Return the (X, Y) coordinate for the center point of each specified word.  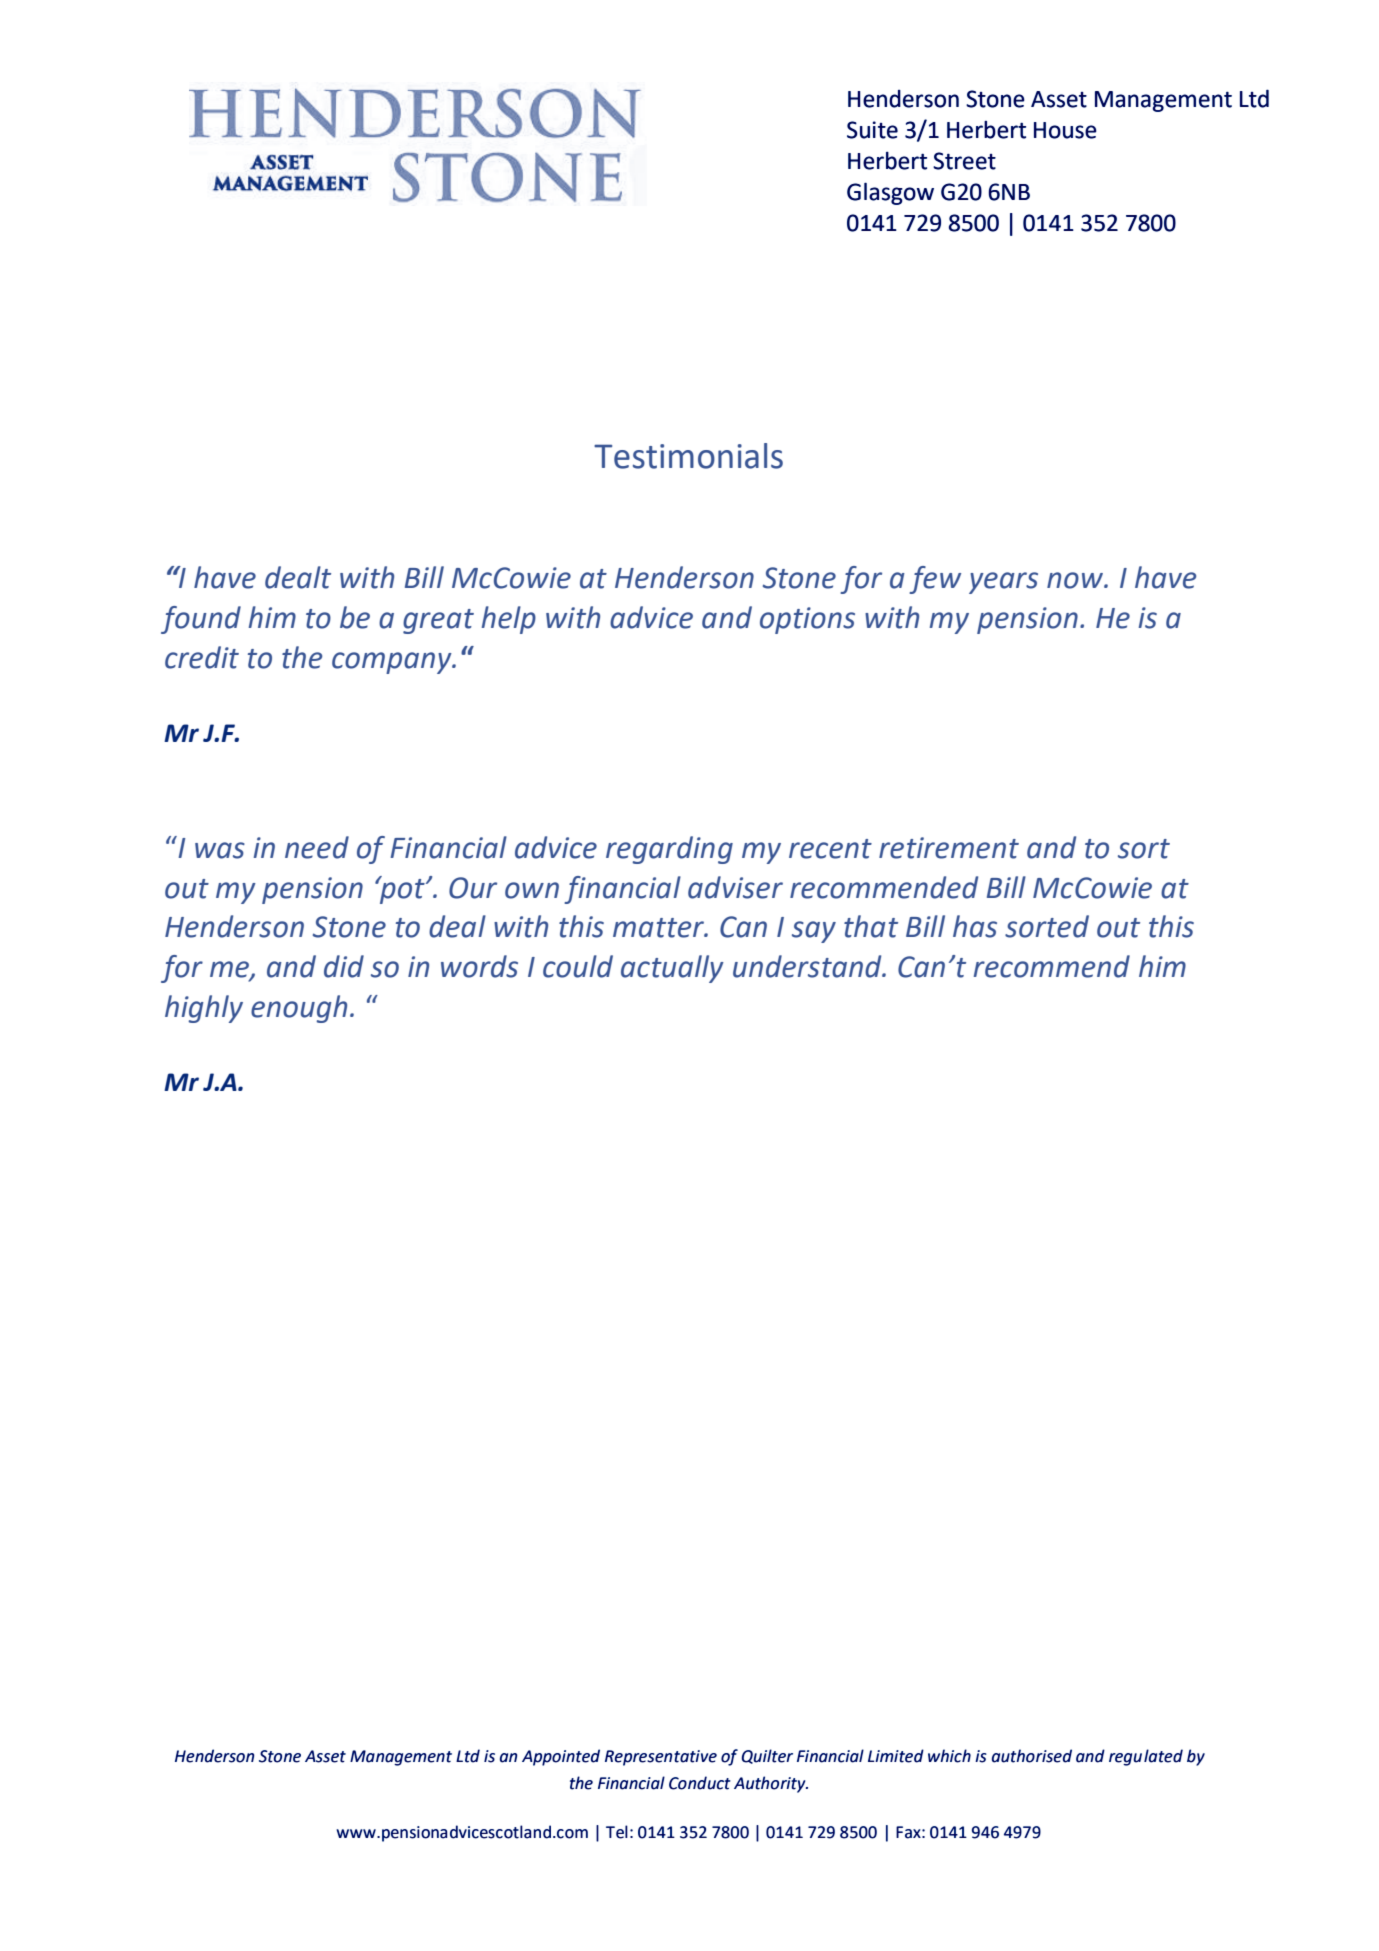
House (1065, 130)
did (344, 966)
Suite (872, 130)
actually (672, 969)
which (949, 1756)
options (807, 620)
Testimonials (688, 456)
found (201, 620)
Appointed (561, 1757)
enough (299, 1009)
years (1003, 583)
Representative (661, 1758)
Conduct (700, 1783)
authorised (1032, 1756)
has (975, 926)
